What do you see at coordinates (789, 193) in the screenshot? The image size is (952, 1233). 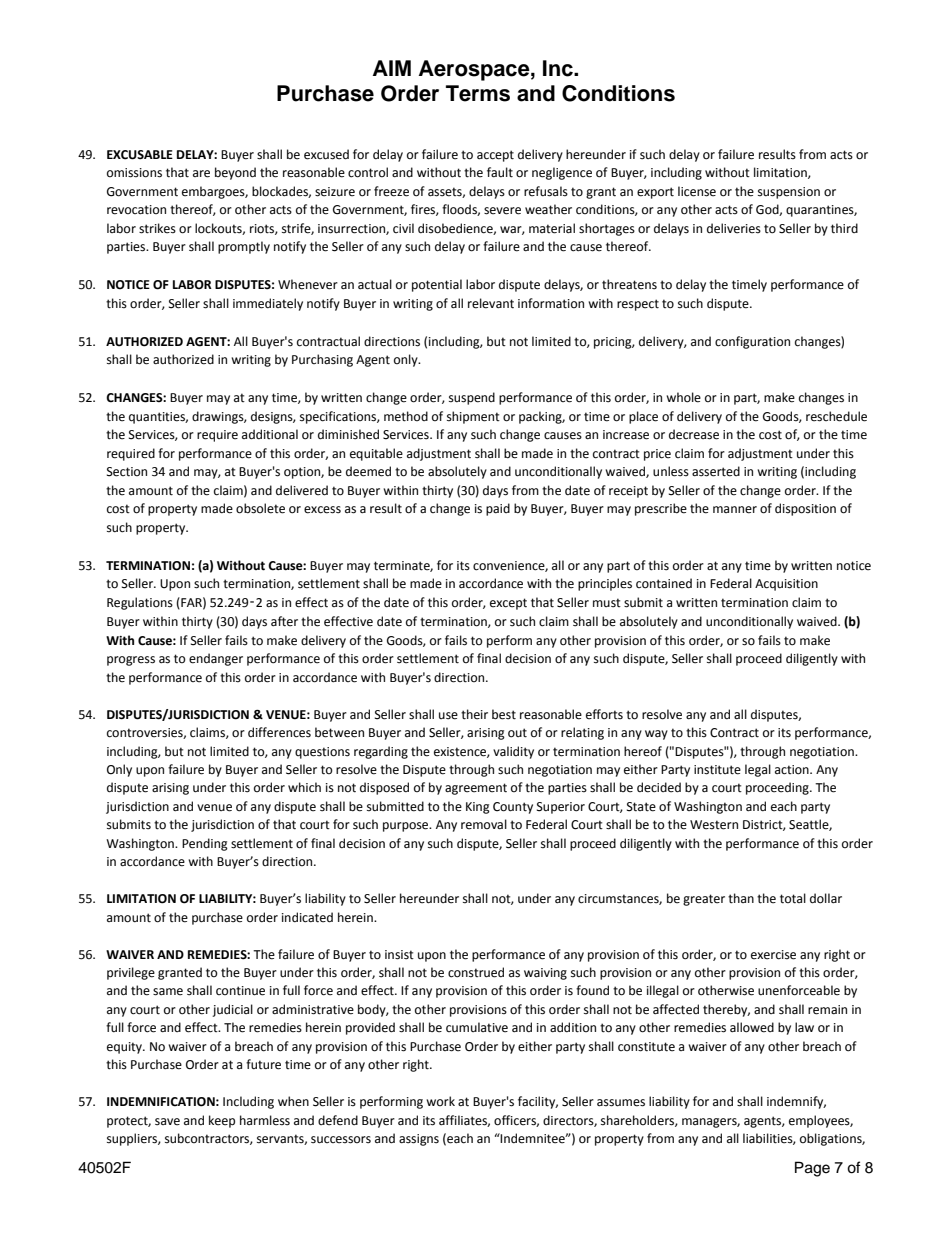 I see `suspension` at bounding box center [789, 193].
